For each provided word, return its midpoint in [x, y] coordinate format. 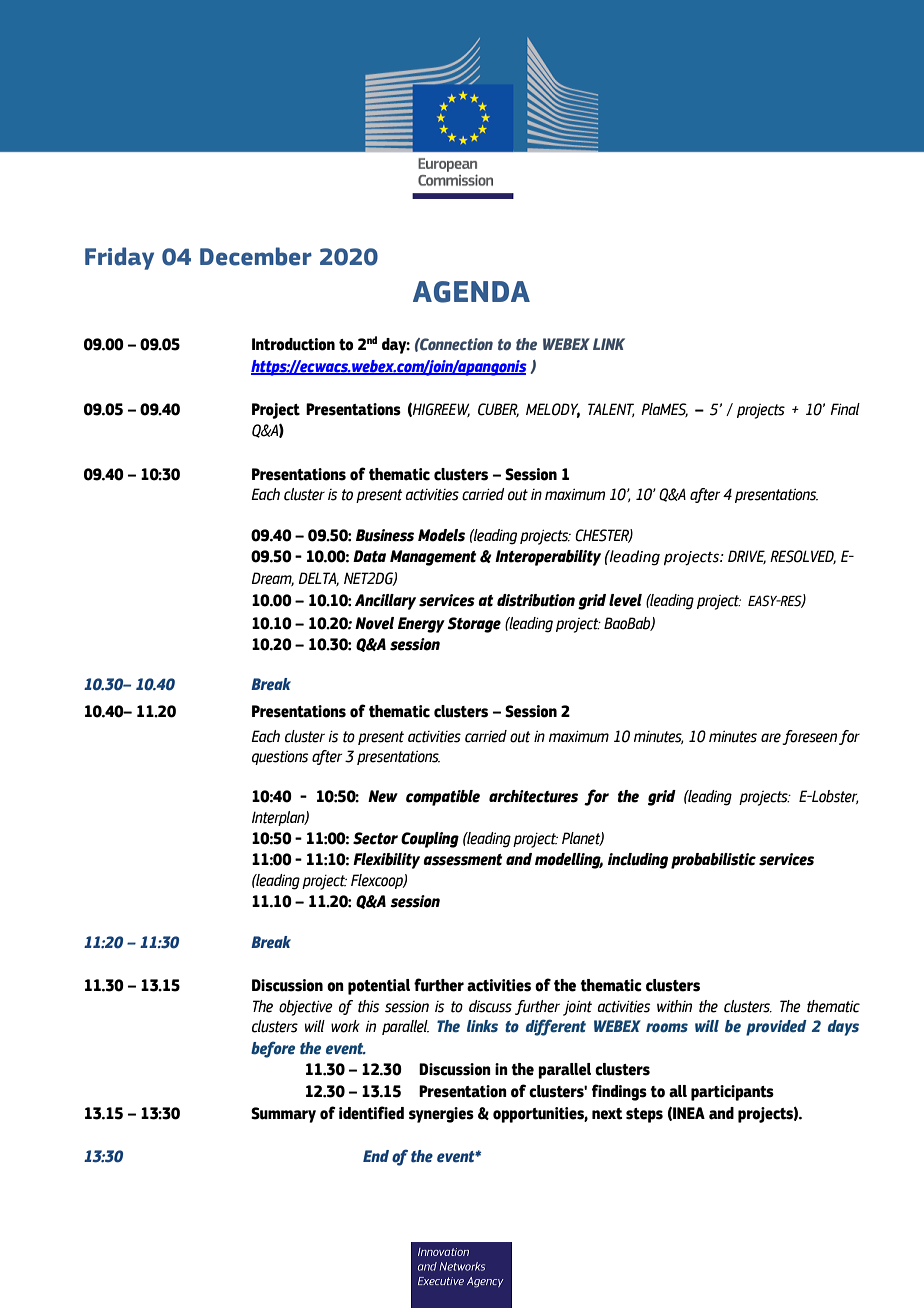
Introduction [293, 344]
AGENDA [471, 292]
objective [306, 1008]
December [256, 256]
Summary [283, 1115]
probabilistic [713, 861]
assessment [462, 860]
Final [845, 409]
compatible [443, 798]
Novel [374, 623]
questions [280, 758]
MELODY [553, 410]
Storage [474, 625]
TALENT [611, 410]
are [771, 738]
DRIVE [747, 557]
